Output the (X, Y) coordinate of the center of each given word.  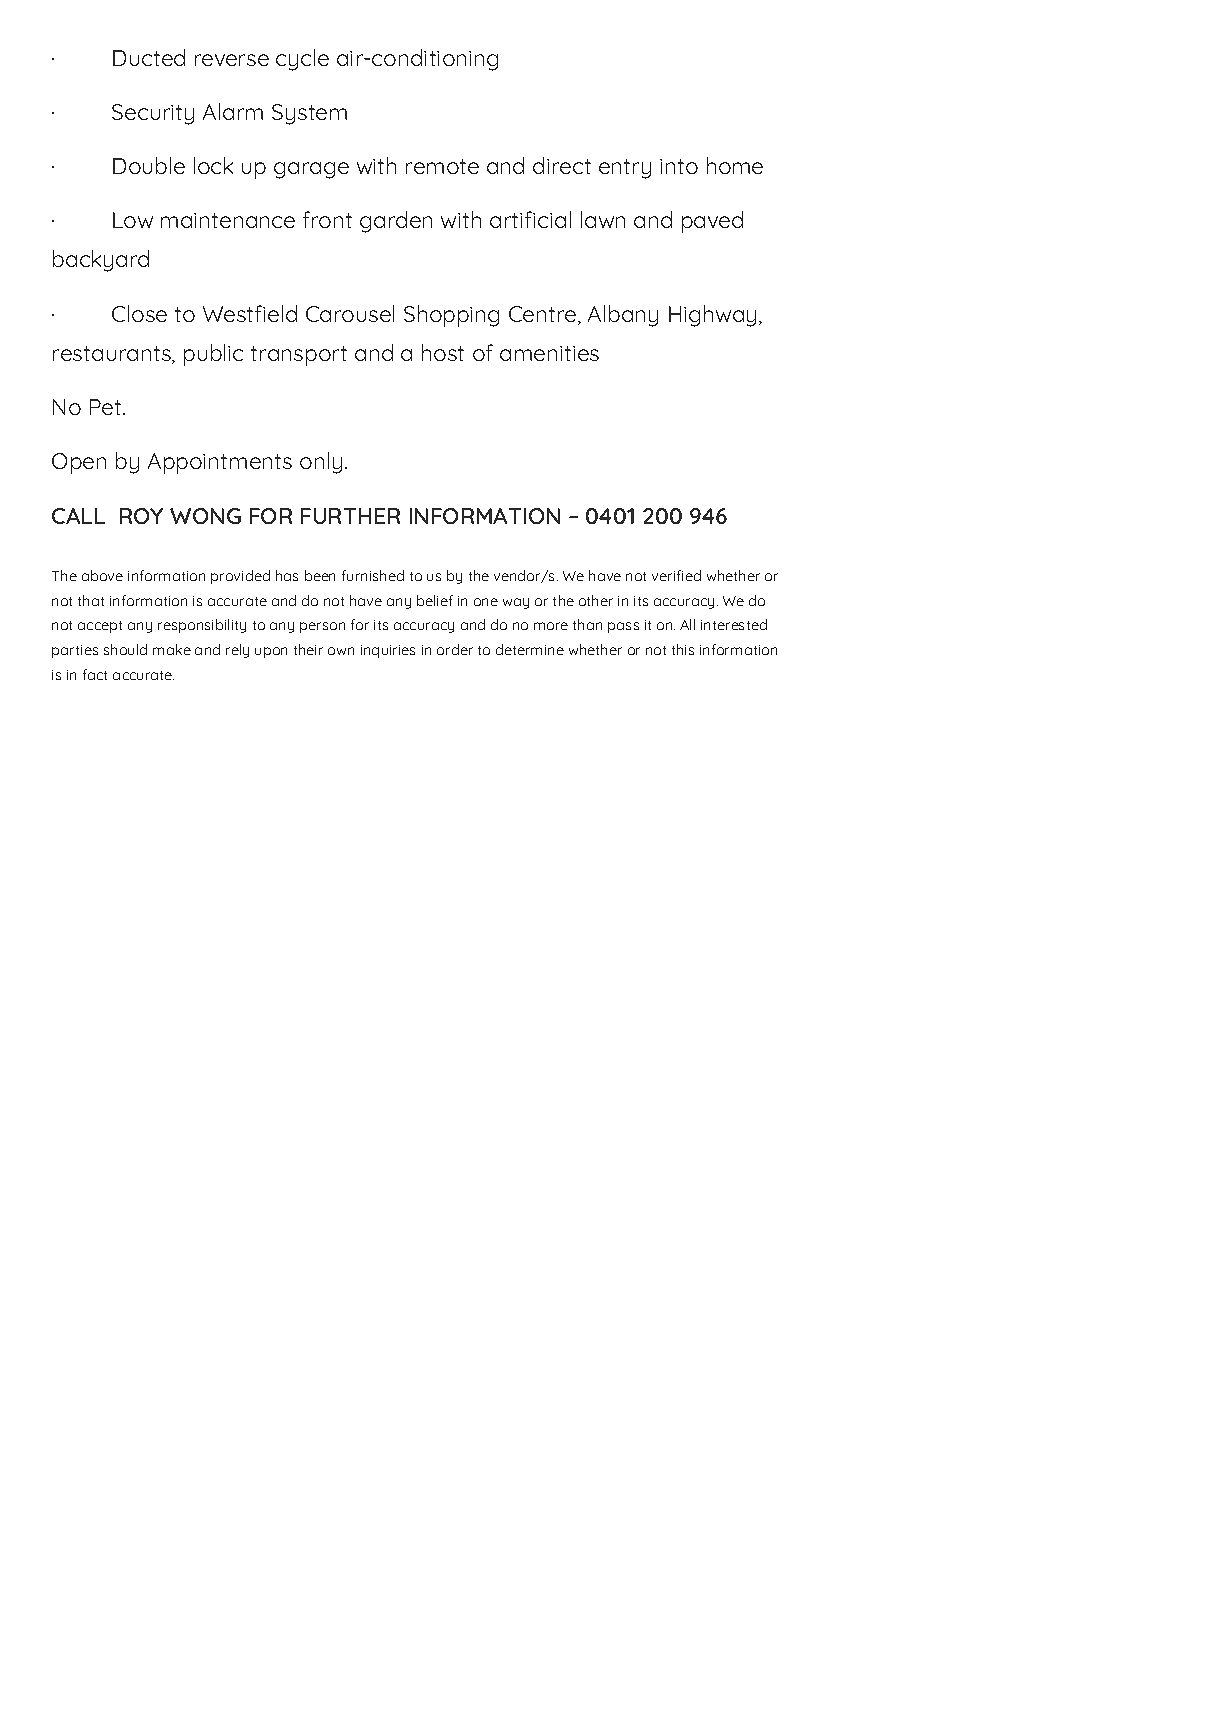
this (683, 649)
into (679, 166)
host (443, 352)
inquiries (388, 651)
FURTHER (350, 516)
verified (676, 575)
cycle (302, 60)
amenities (549, 353)
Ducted (149, 57)
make (172, 649)
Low (133, 220)
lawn (603, 219)
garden (396, 222)
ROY (141, 516)
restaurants (113, 355)
